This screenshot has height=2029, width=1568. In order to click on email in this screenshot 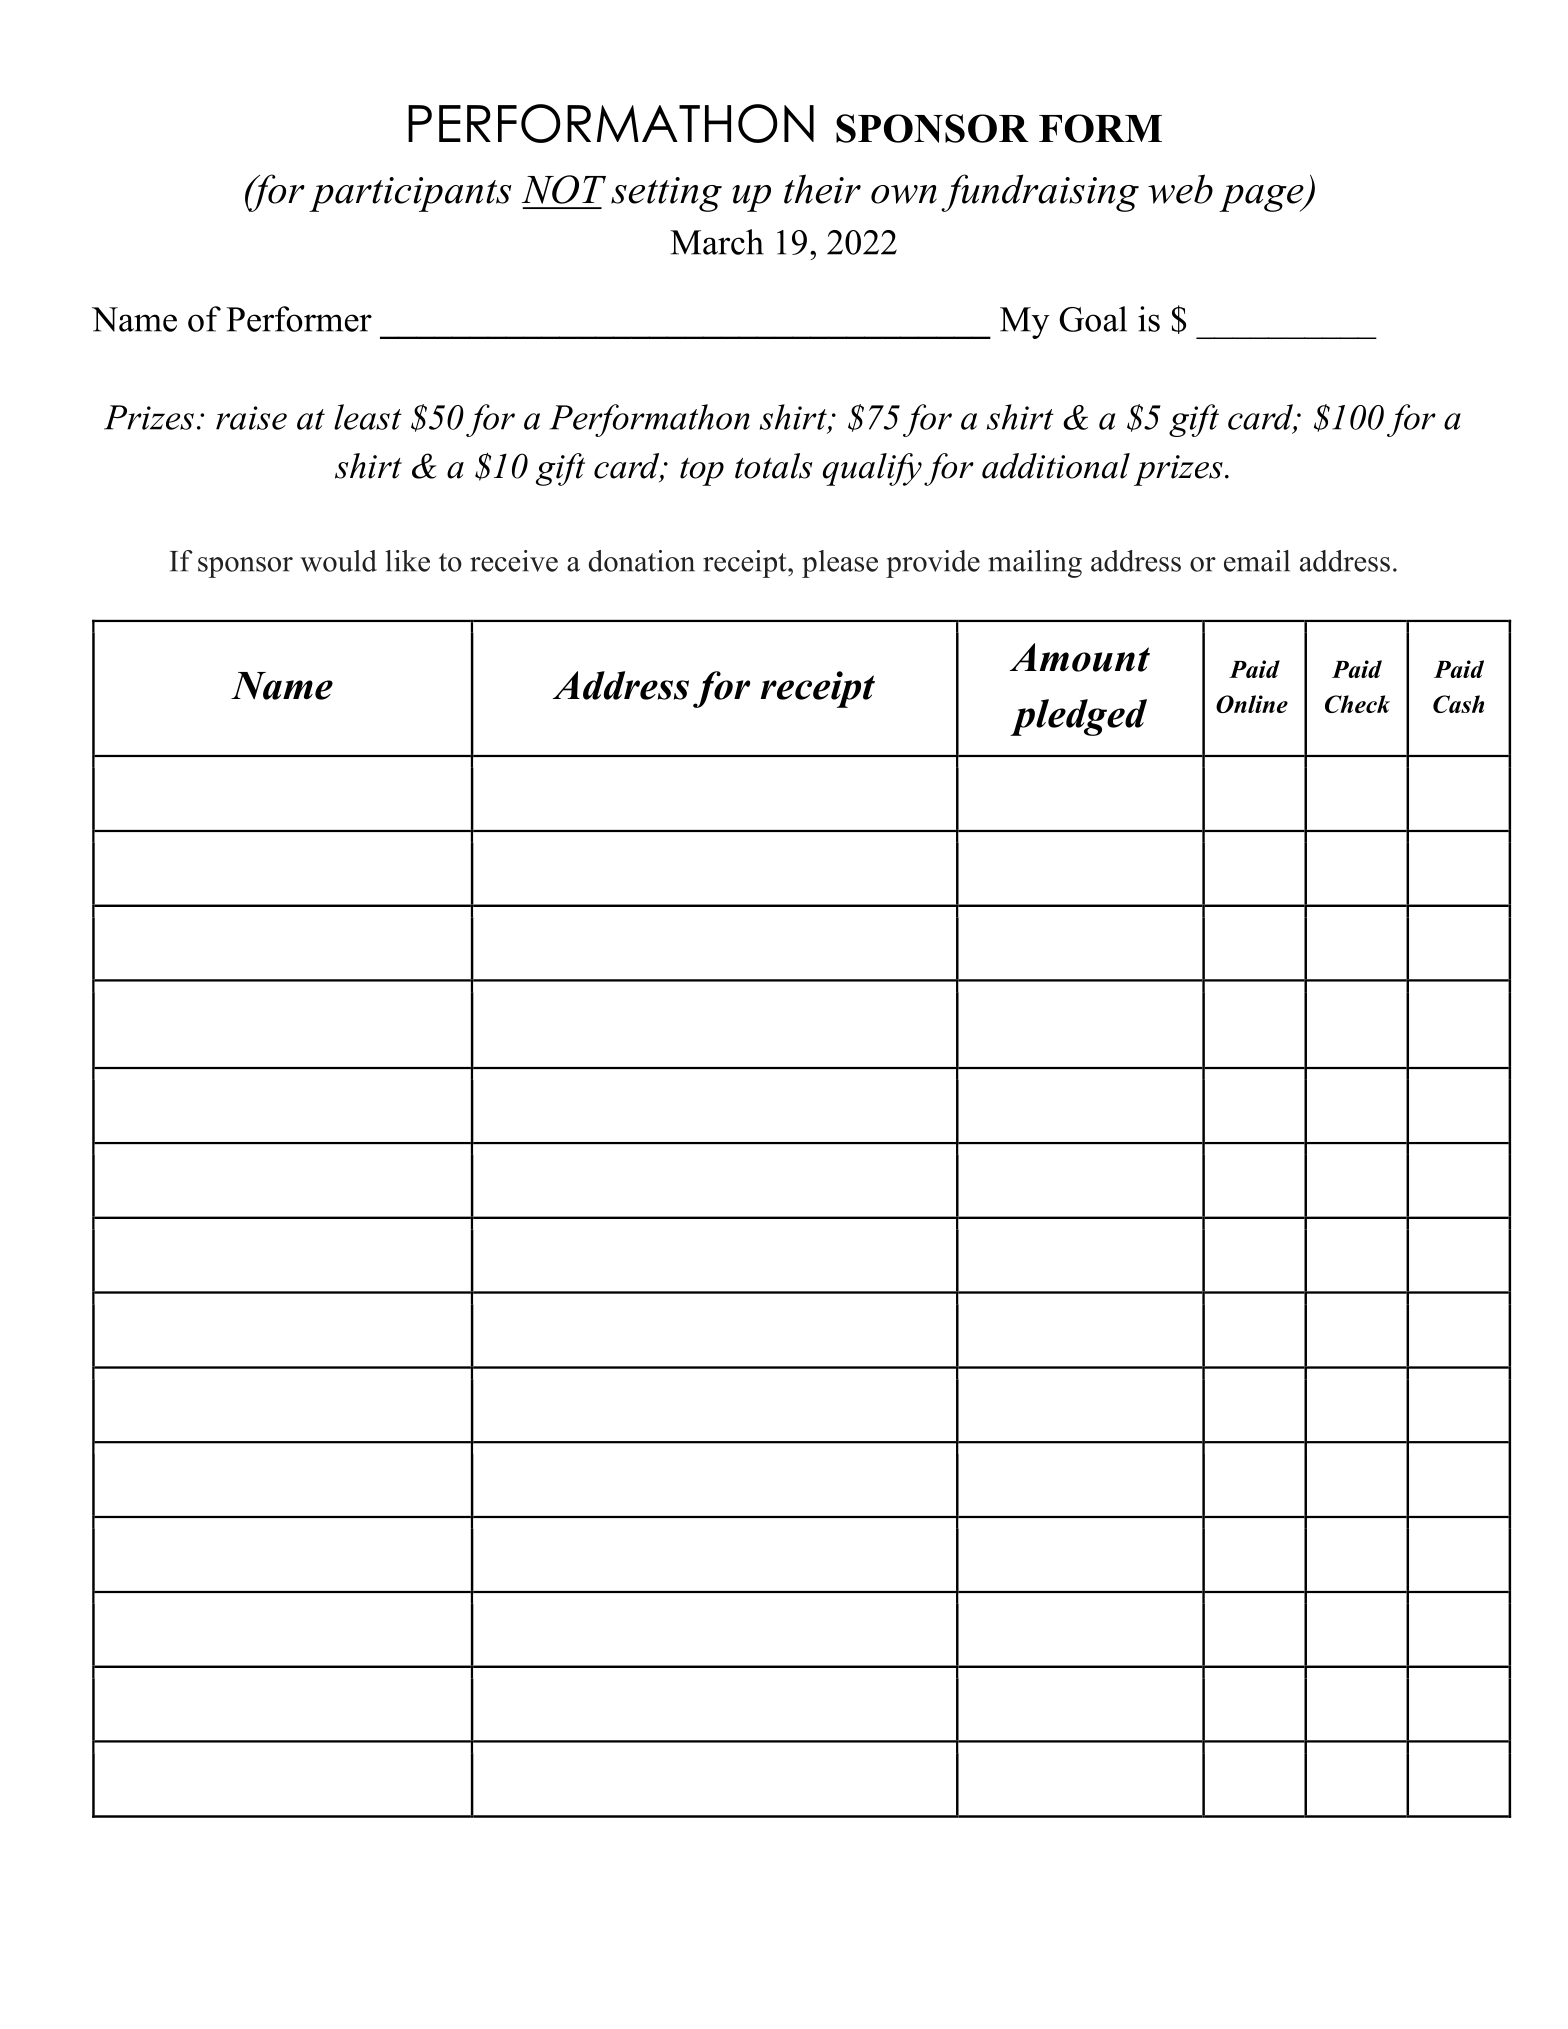, I will do `click(1257, 561)`.
